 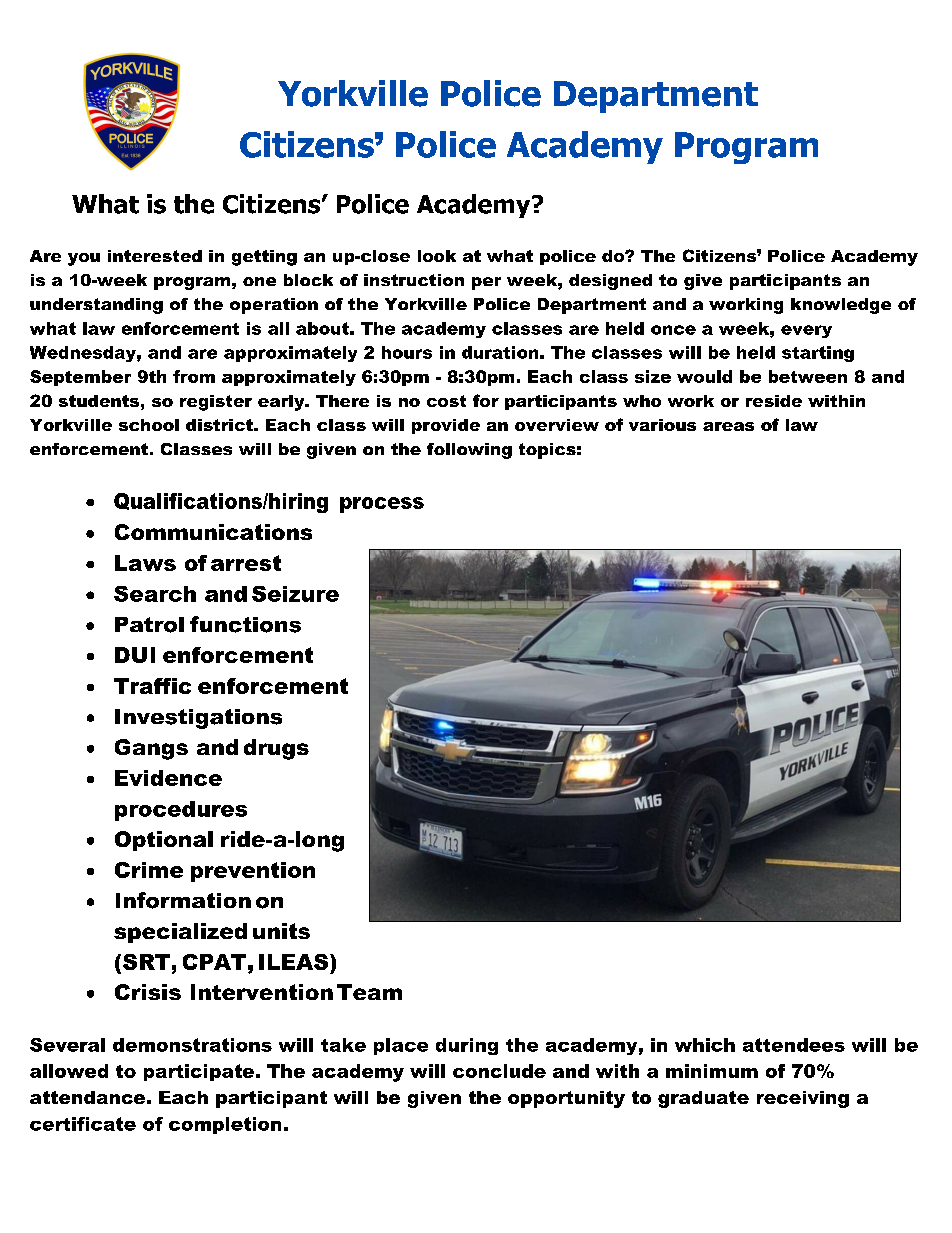 I want to click on which, so click(x=705, y=1045).
